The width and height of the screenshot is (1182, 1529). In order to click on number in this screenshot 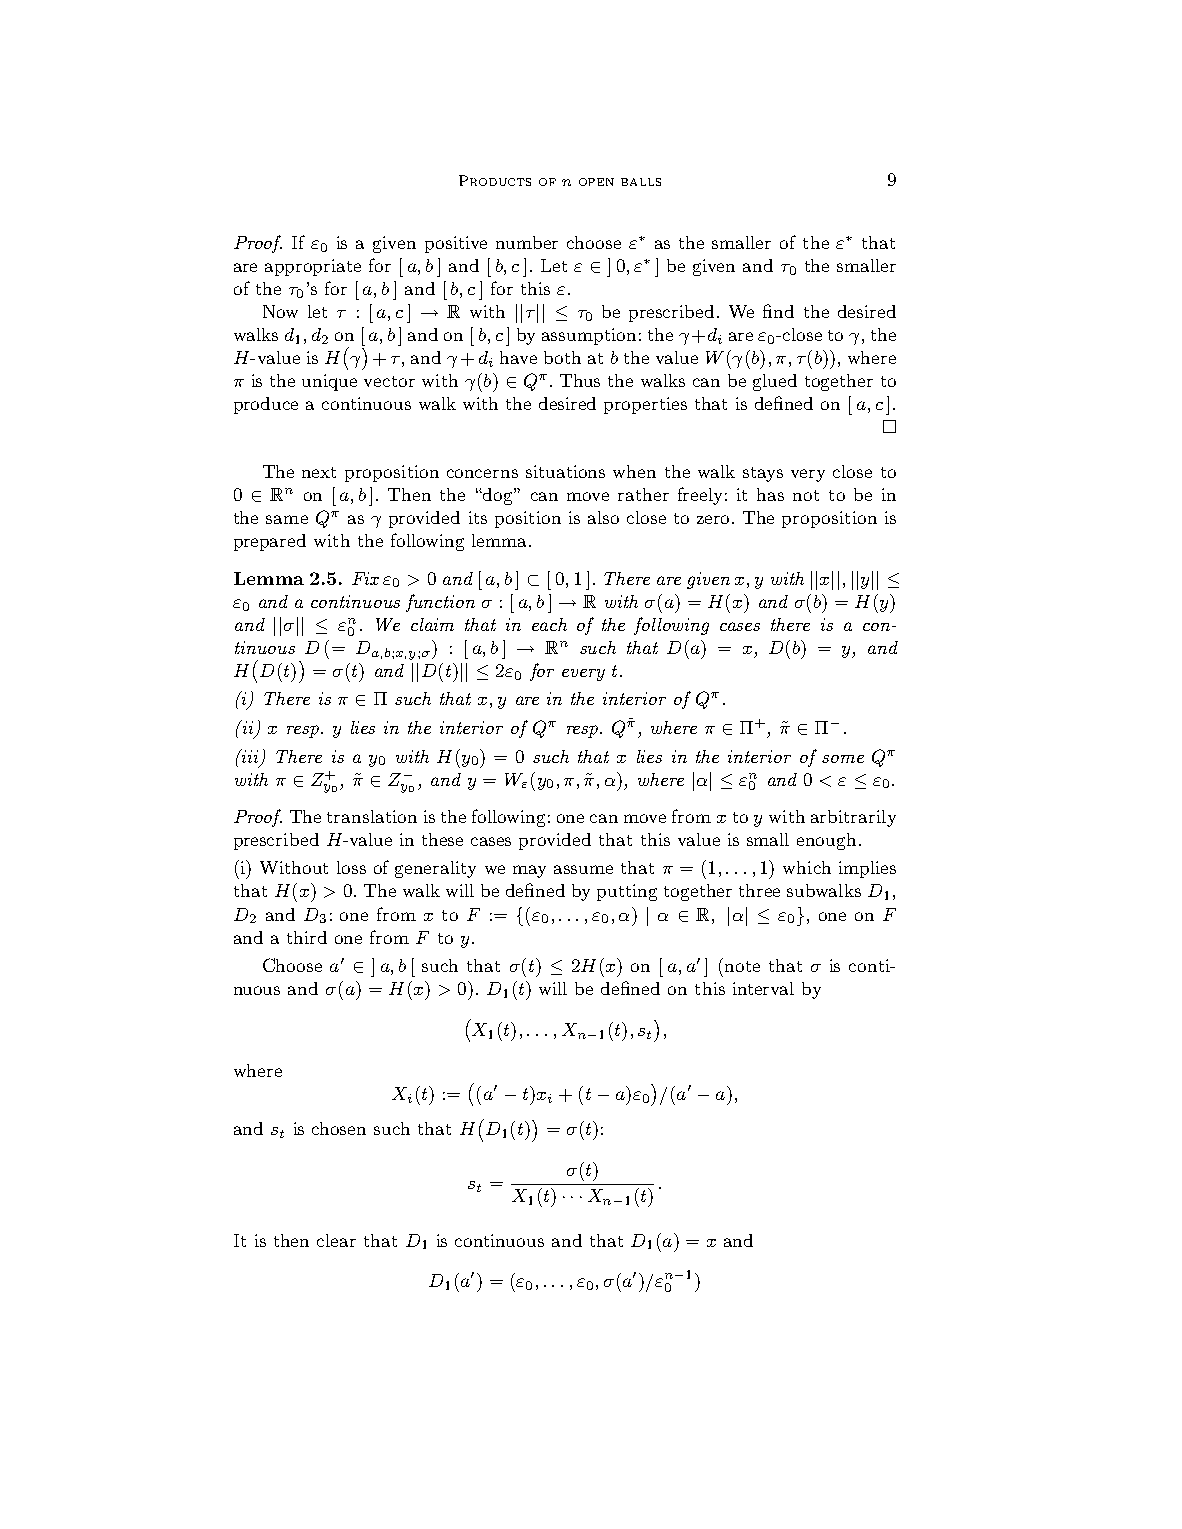, I will do `click(527, 242)`.
